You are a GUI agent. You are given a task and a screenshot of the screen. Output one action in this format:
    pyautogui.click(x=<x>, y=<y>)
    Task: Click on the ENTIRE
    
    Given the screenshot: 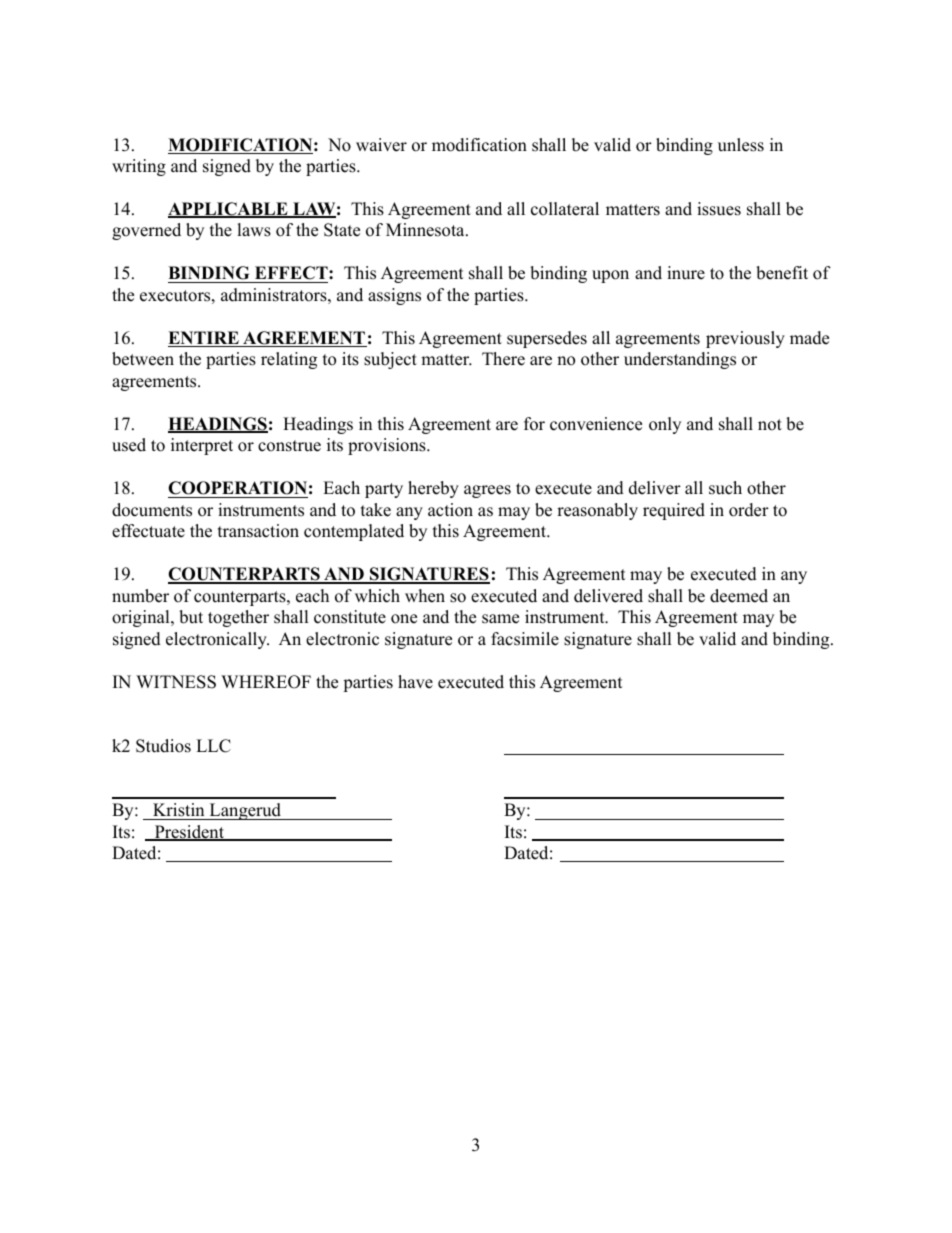 What is the action you would take?
    pyautogui.click(x=204, y=339)
